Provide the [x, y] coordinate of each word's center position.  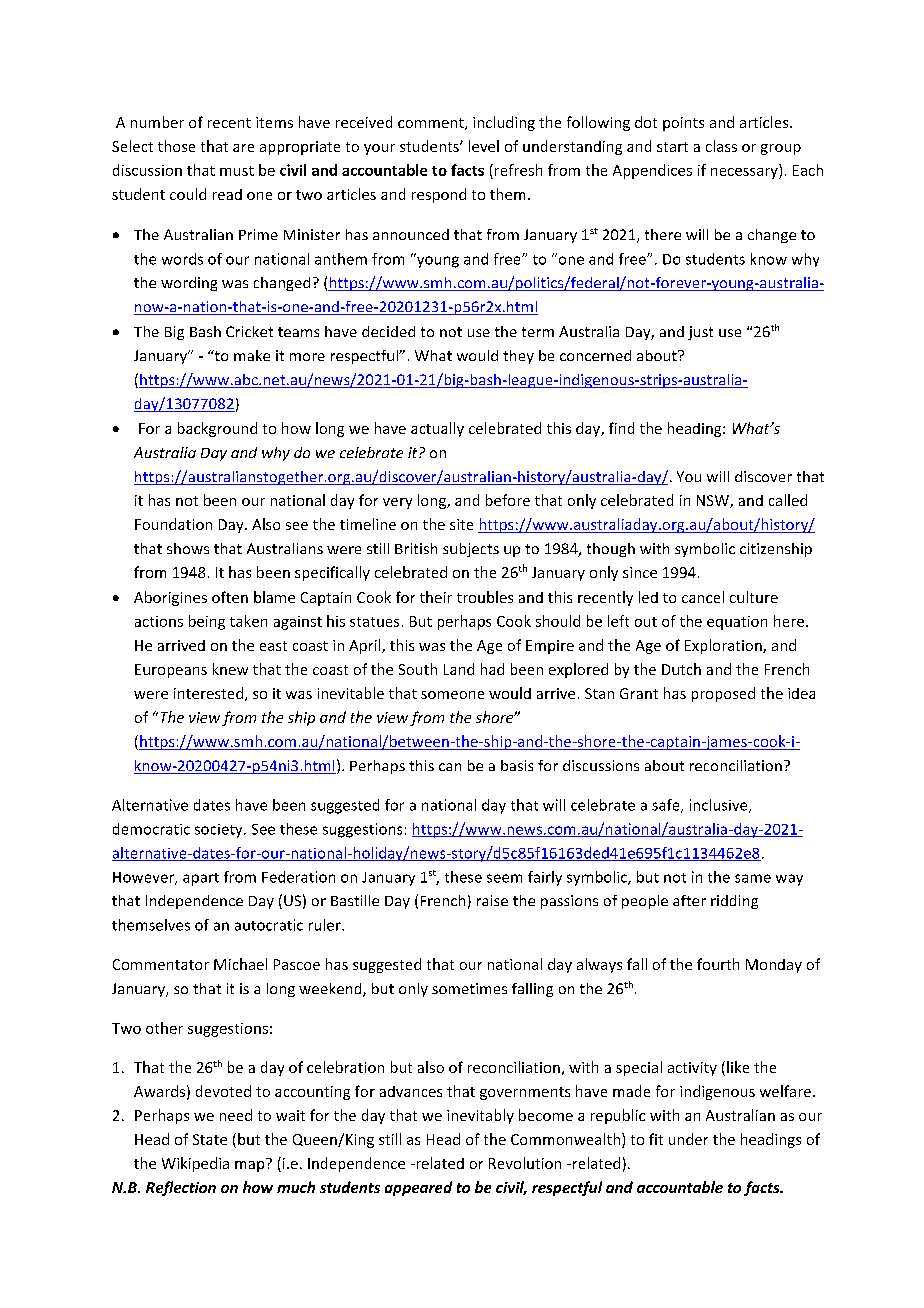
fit [656, 1139]
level [484, 146]
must [237, 171]
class [721, 146]
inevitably [480, 1116]
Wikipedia [195, 1164]
